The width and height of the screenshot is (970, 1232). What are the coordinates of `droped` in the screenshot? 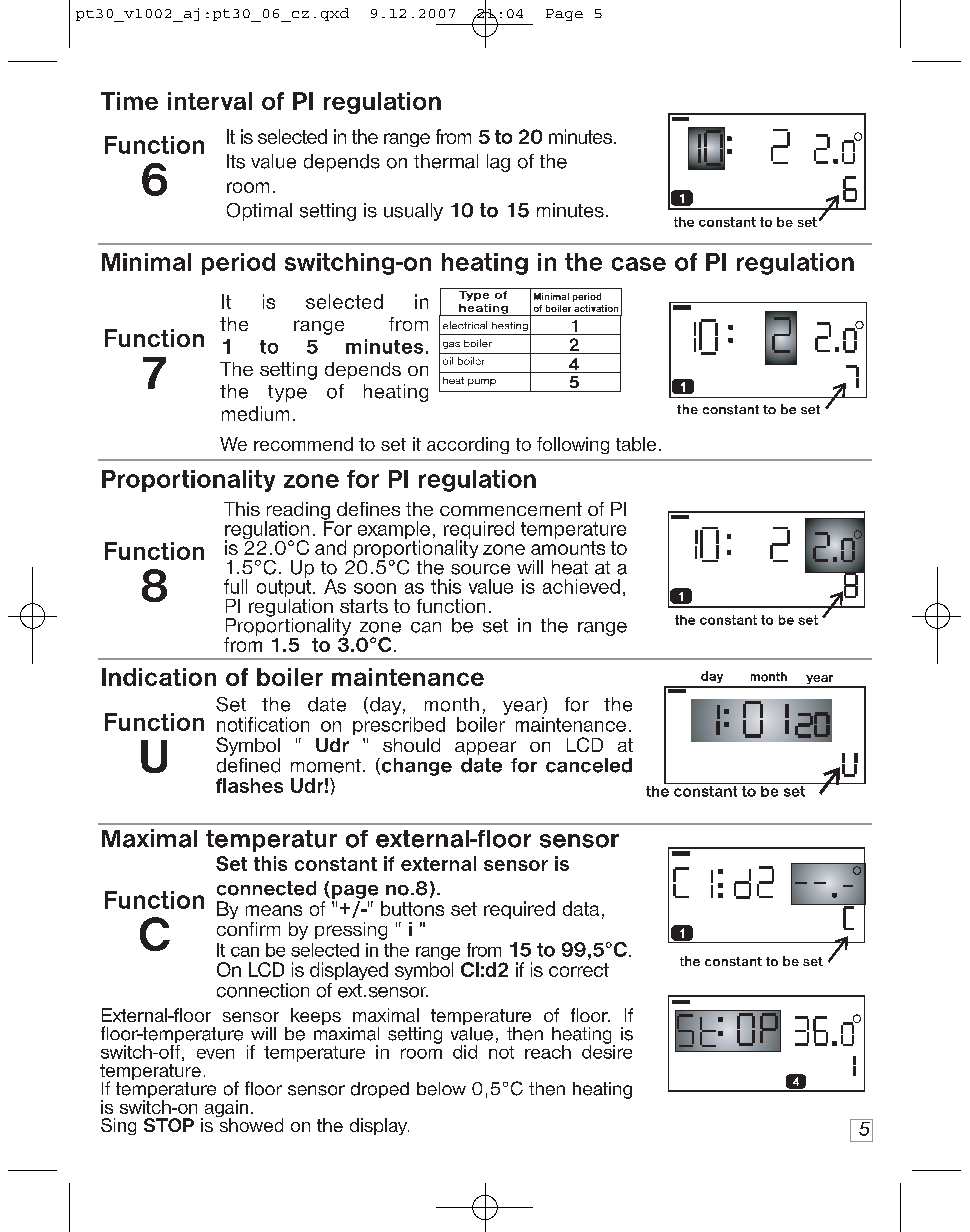 It's located at (380, 1090).
